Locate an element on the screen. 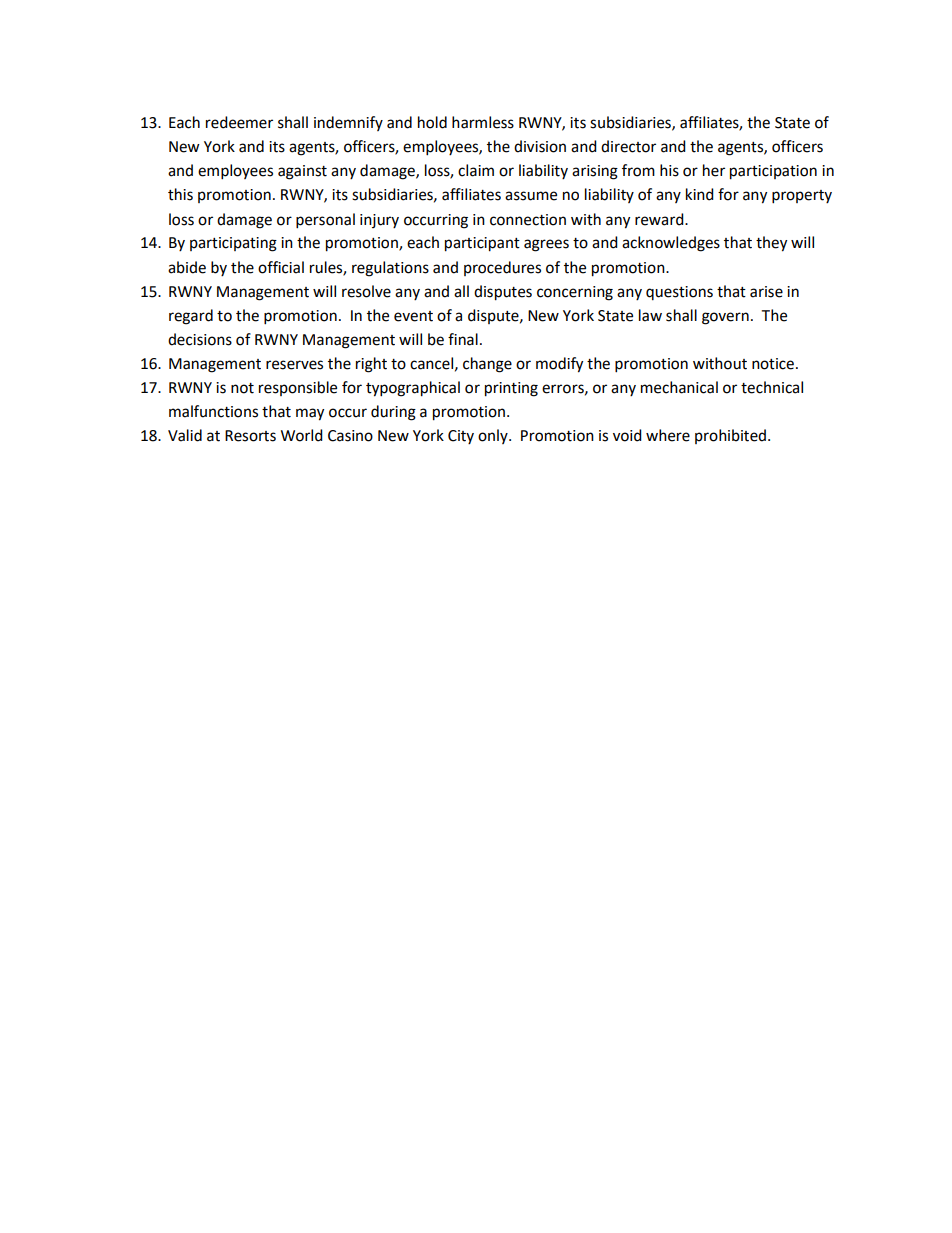 Image resolution: width=952 pixels, height=1233 pixels. harmless is located at coordinates (483, 122).
